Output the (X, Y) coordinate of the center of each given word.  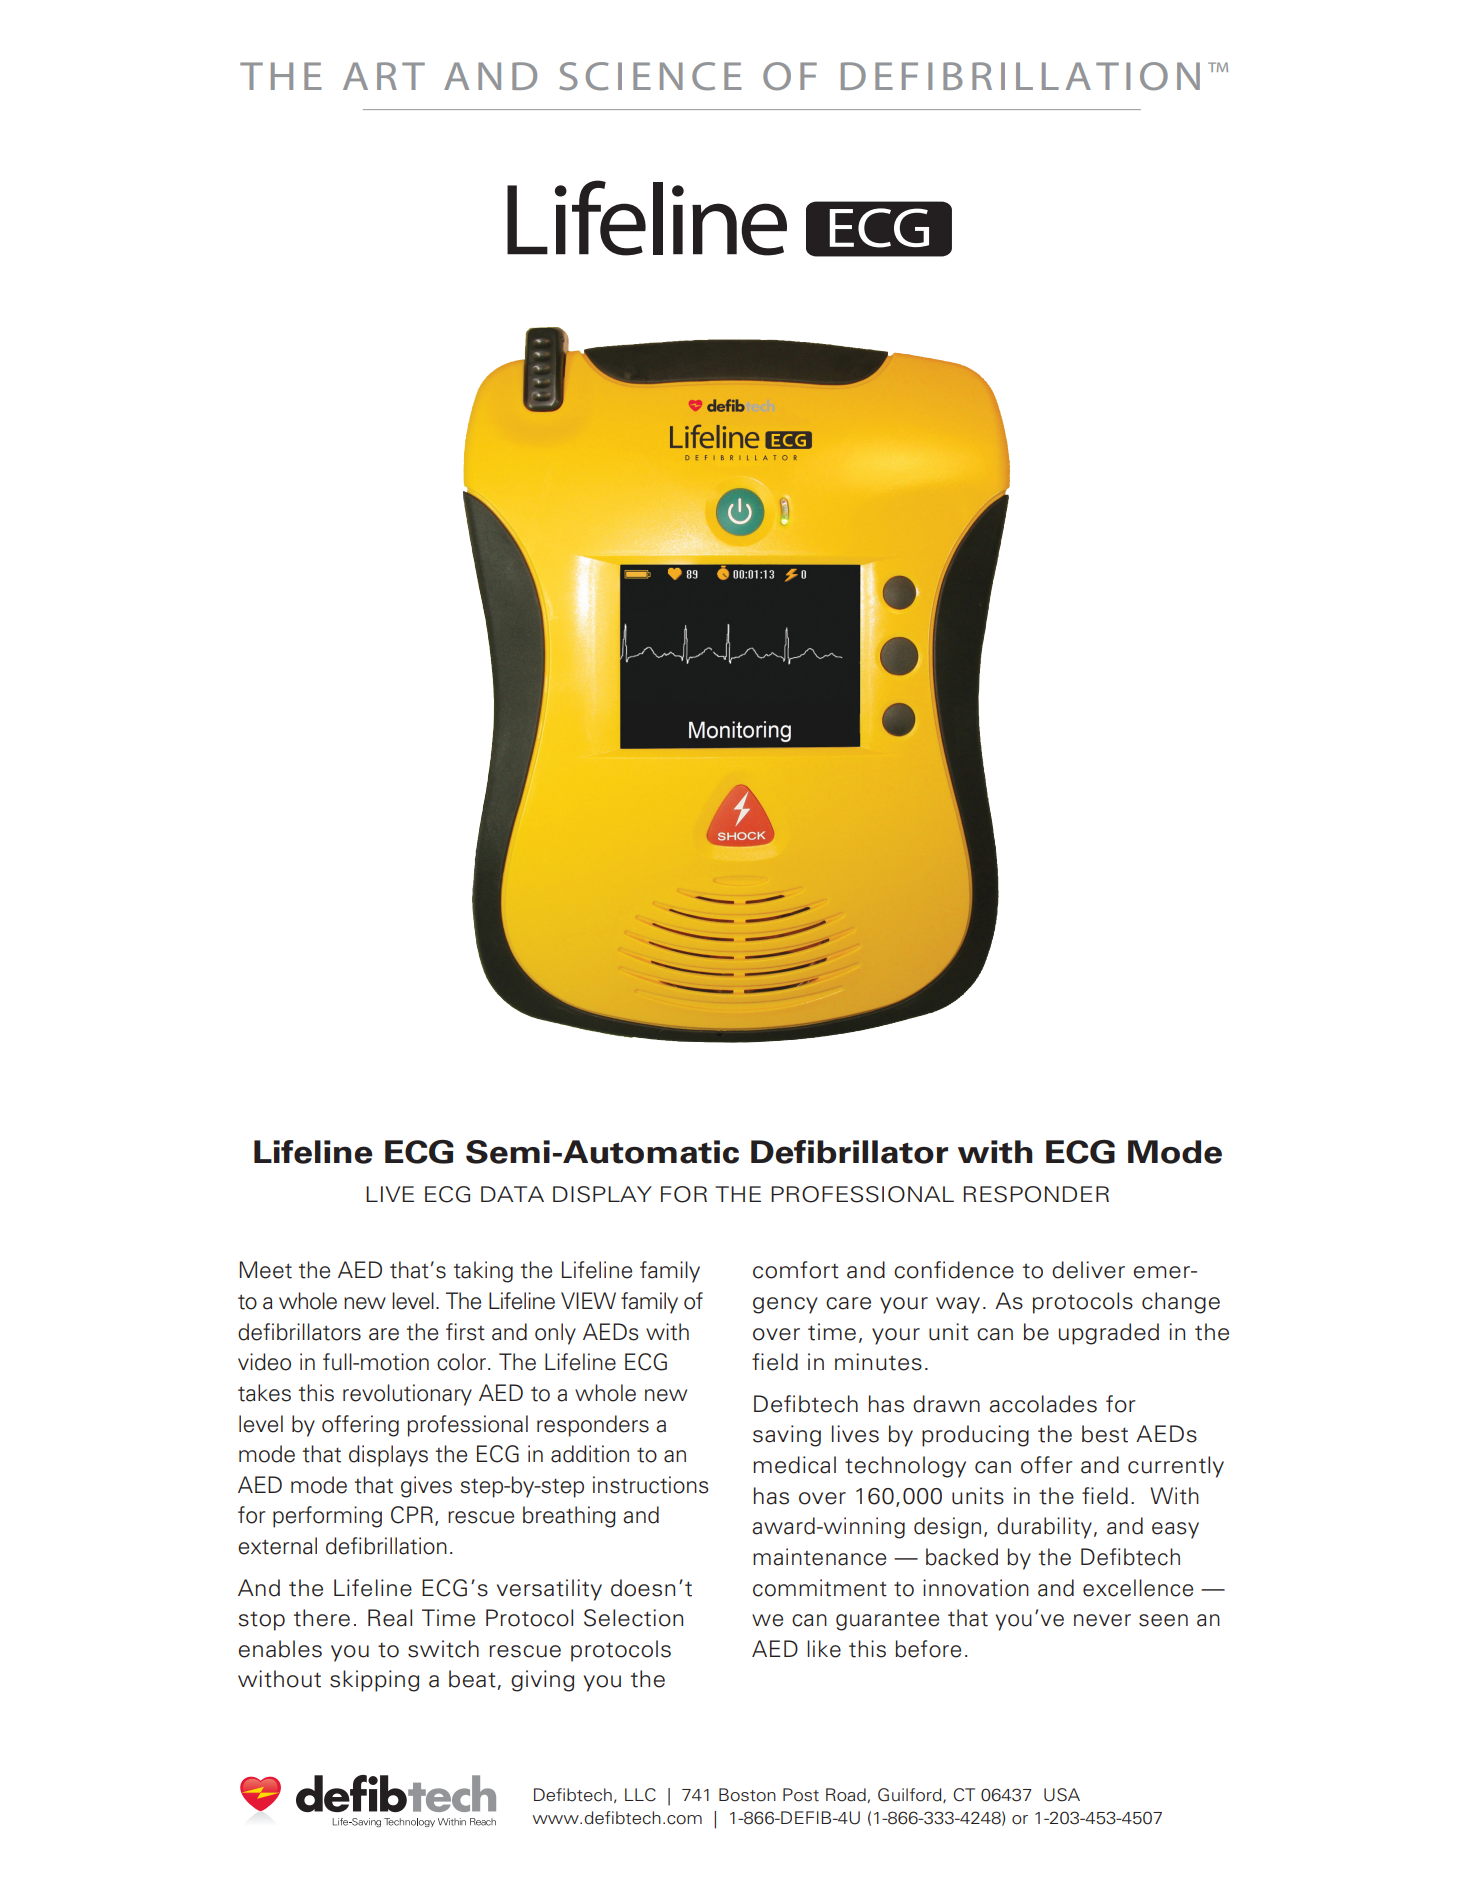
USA (1062, 1795)
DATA (512, 1194)
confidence (954, 1270)
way (958, 1305)
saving (787, 1436)
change (1181, 1303)
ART (384, 76)
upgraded (1109, 1334)
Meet (265, 1270)
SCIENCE (650, 76)
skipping (374, 1681)
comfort (796, 1270)
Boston (747, 1795)
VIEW (588, 1300)
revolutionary (407, 1395)
